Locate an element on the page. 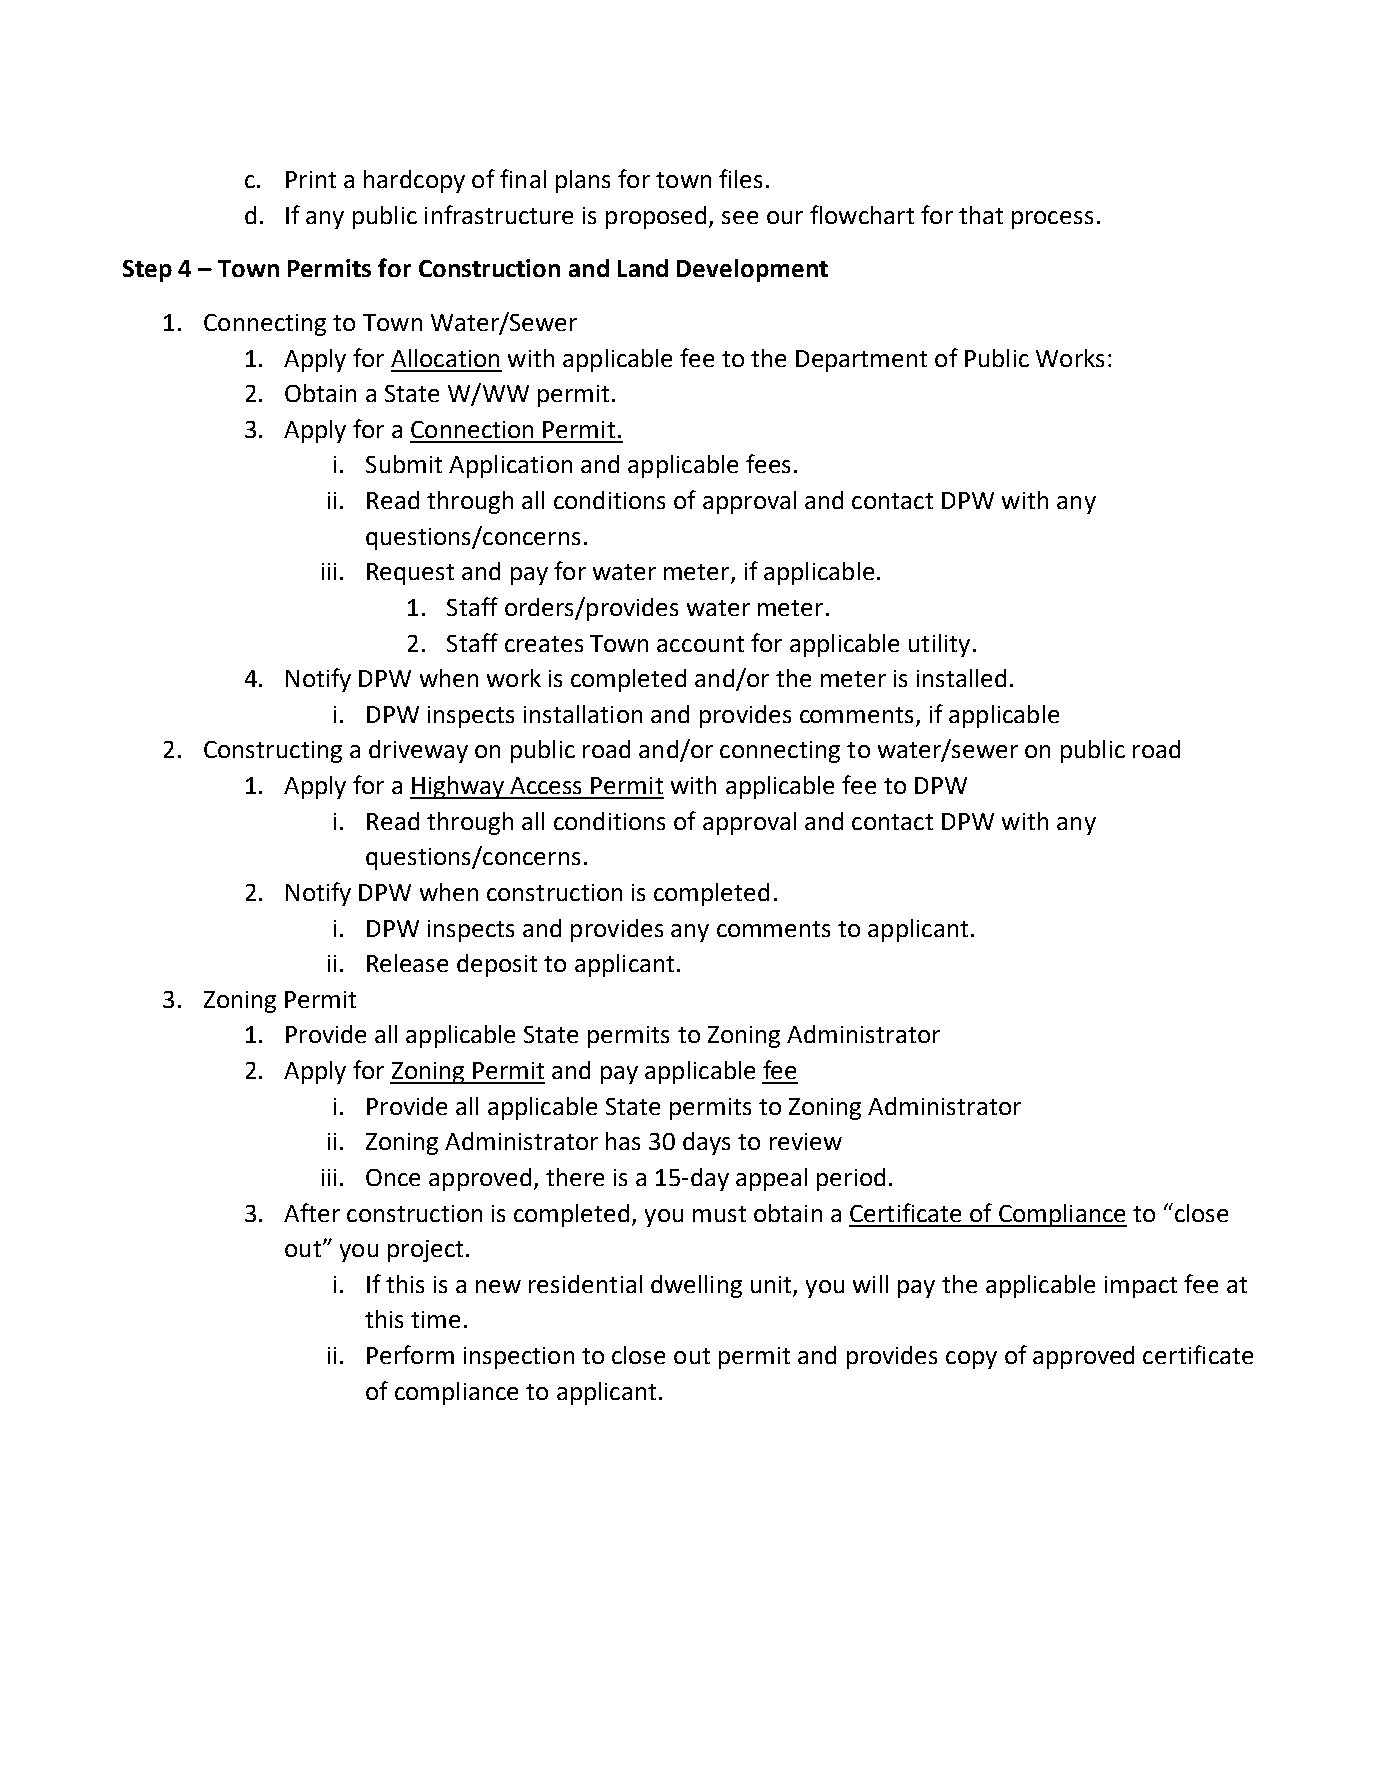 This page has height=1785, width=1380. proposed is located at coordinates (658, 217).
